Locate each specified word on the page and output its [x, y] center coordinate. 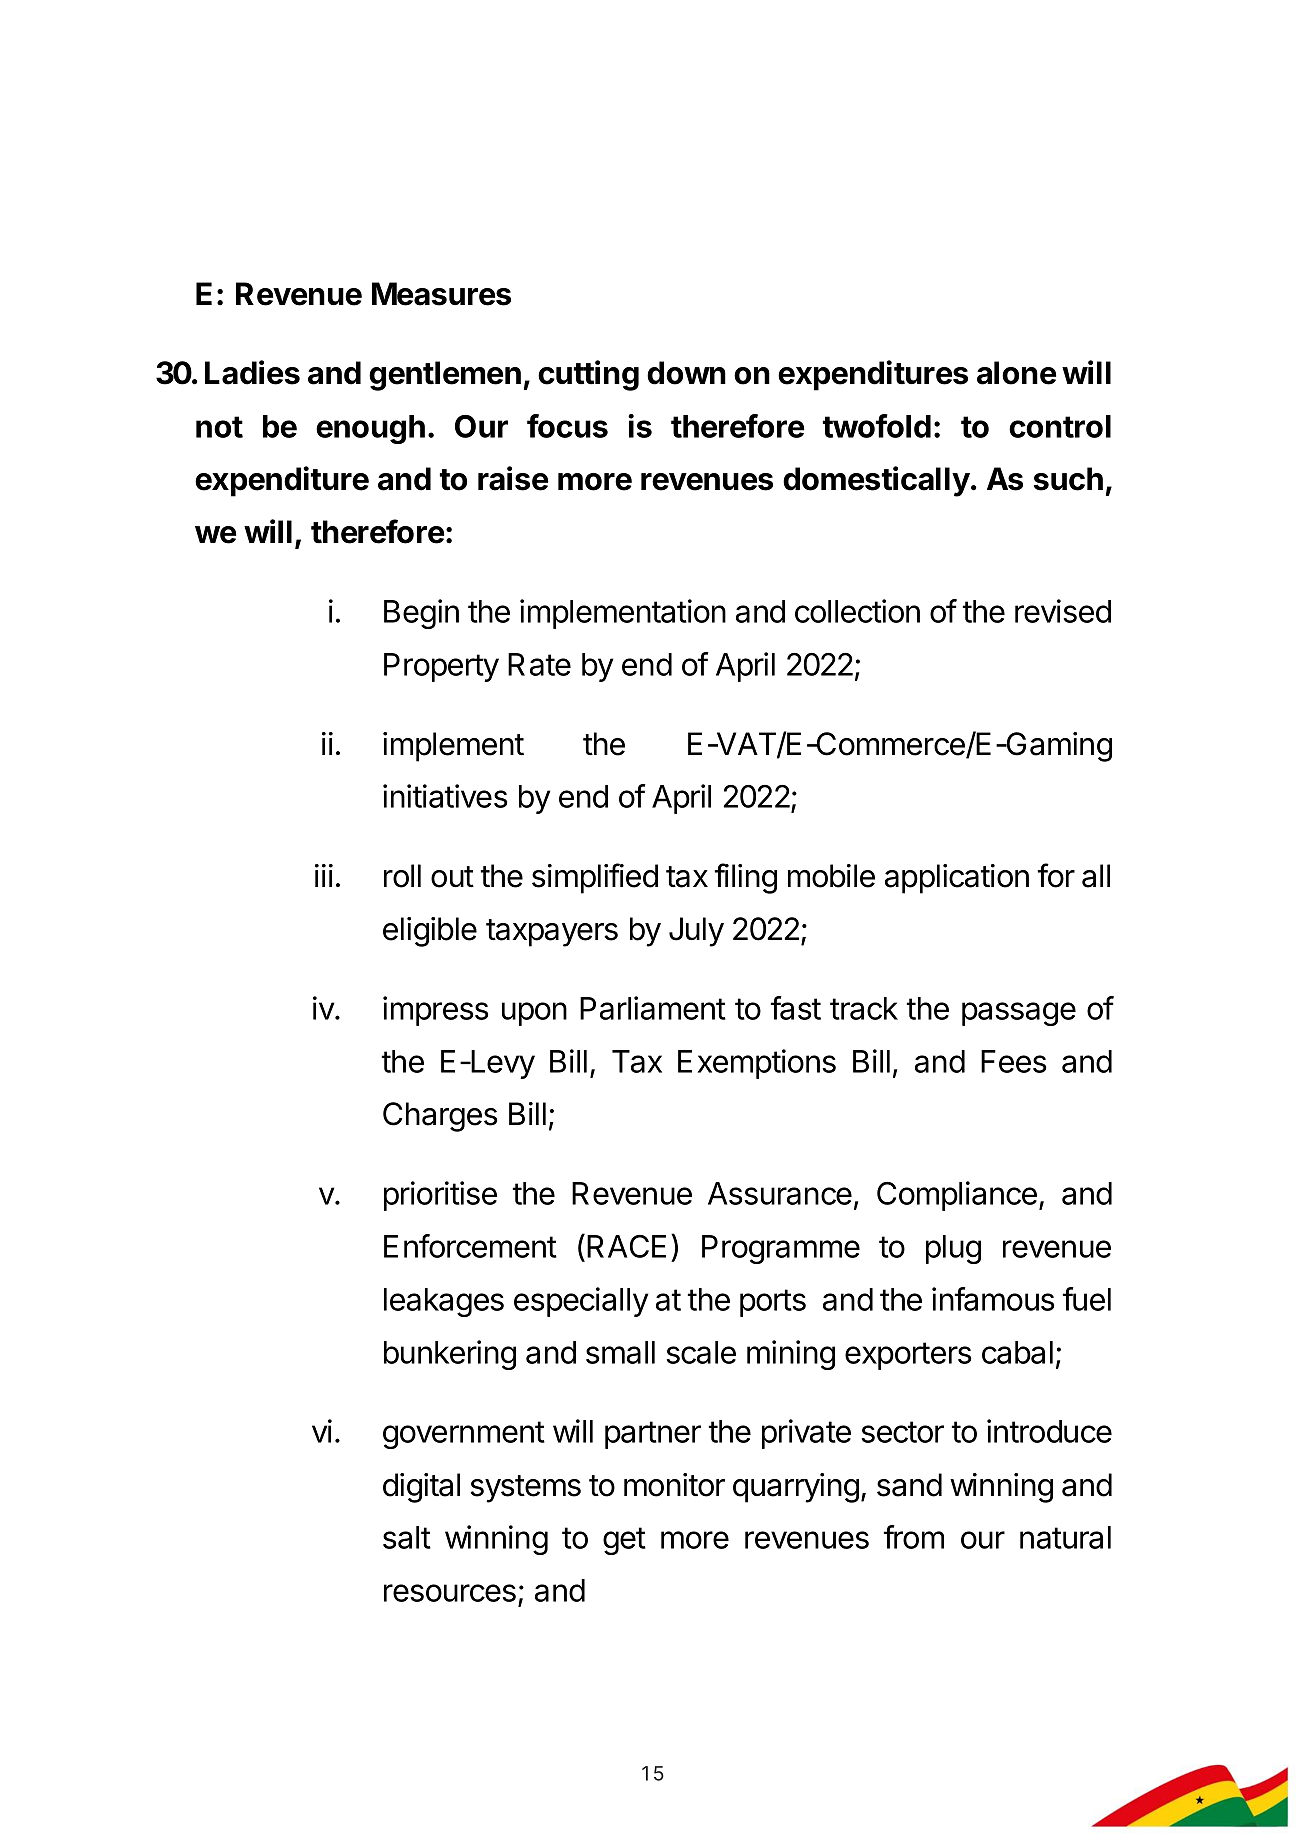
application [957, 879]
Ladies [252, 372]
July [696, 932]
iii [324, 875]
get [624, 1541]
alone [1016, 373]
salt [407, 1537]
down [686, 373]
